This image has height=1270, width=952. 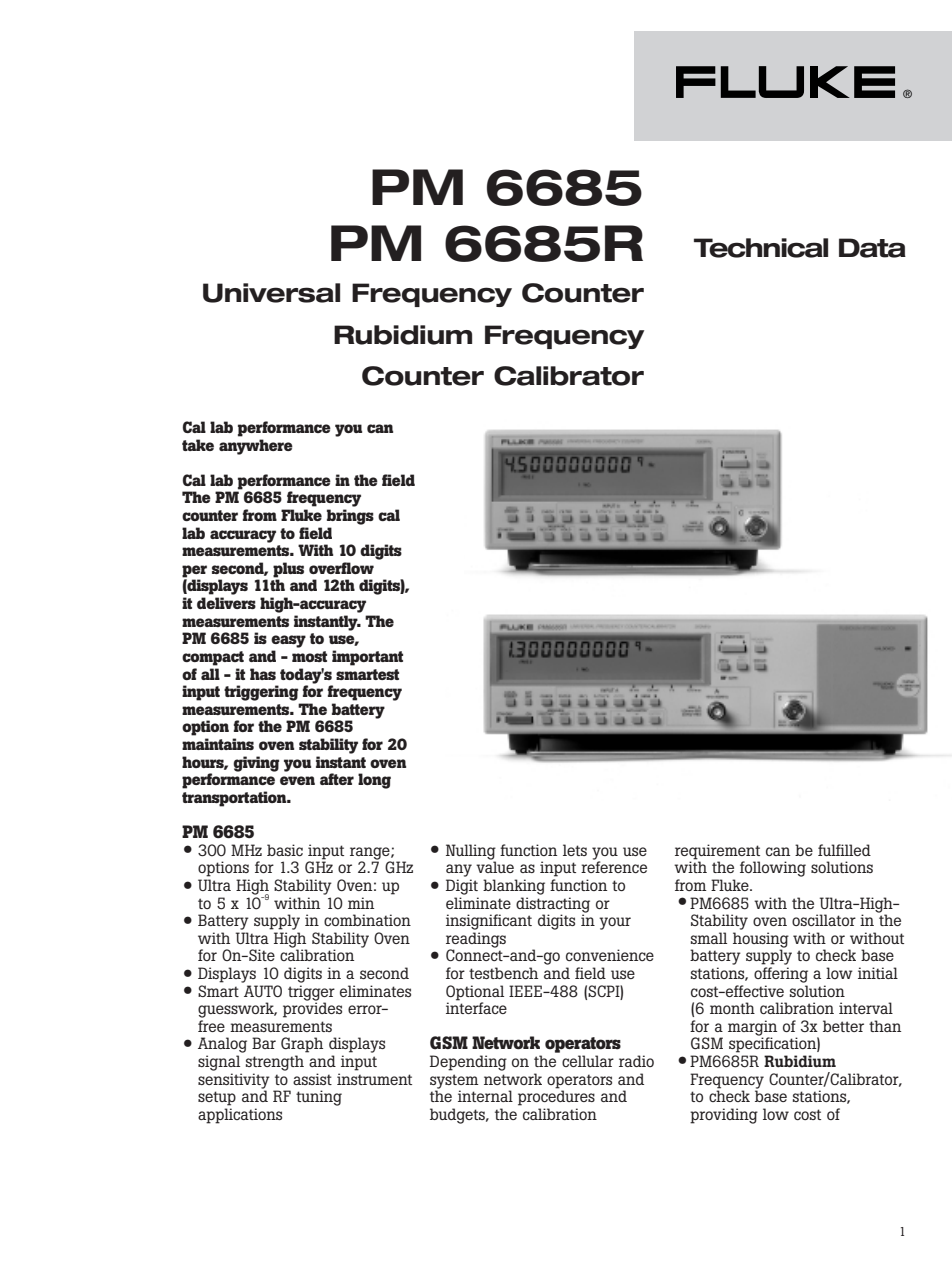 I want to click on important, so click(x=367, y=658).
